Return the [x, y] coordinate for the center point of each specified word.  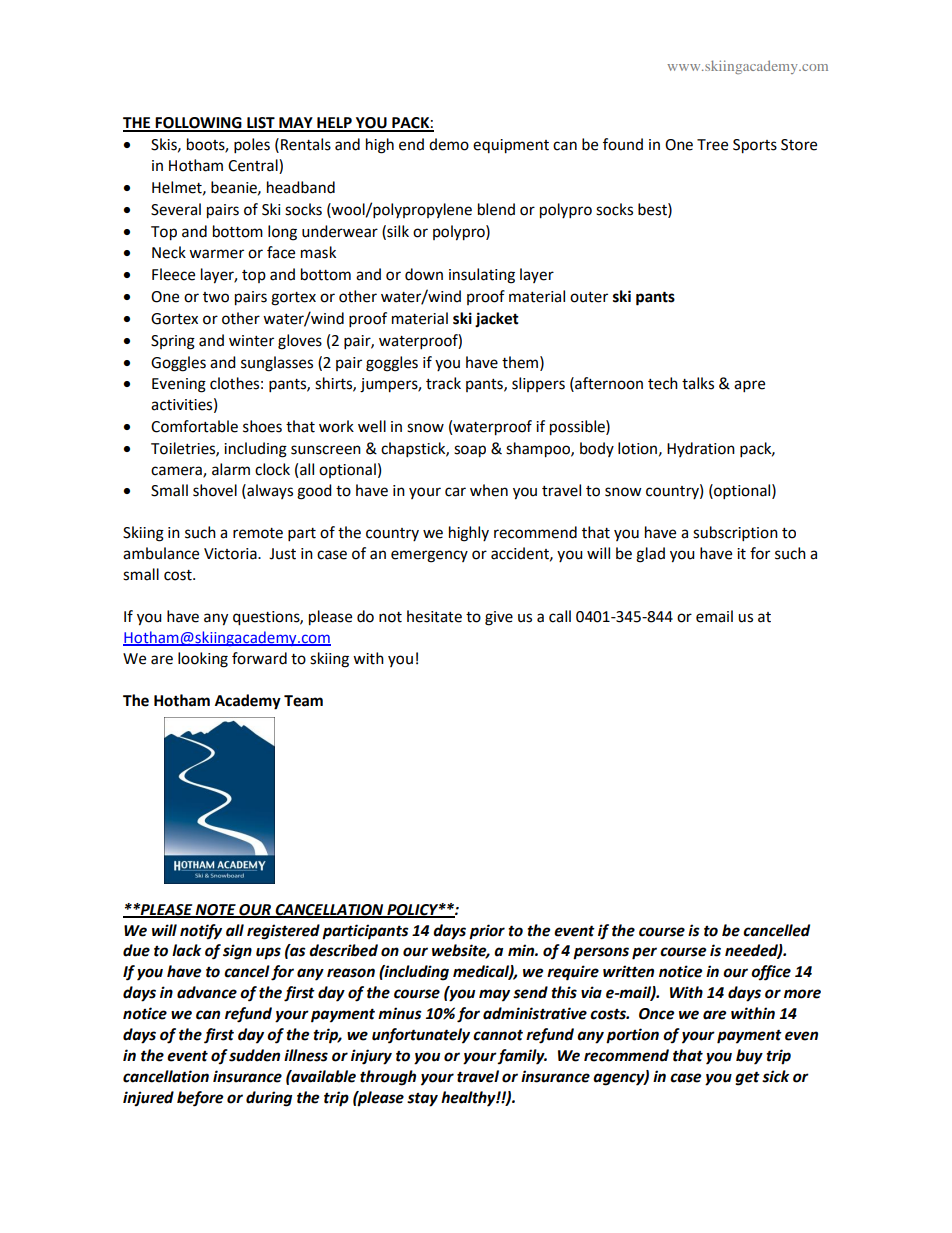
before [200, 1099]
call [560, 616]
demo [449, 144]
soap [470, 451]
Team [303, 701]
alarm [231, 469]
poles [252, 146]
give [499, 618]
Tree [712, 145]
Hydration [701, 449]
